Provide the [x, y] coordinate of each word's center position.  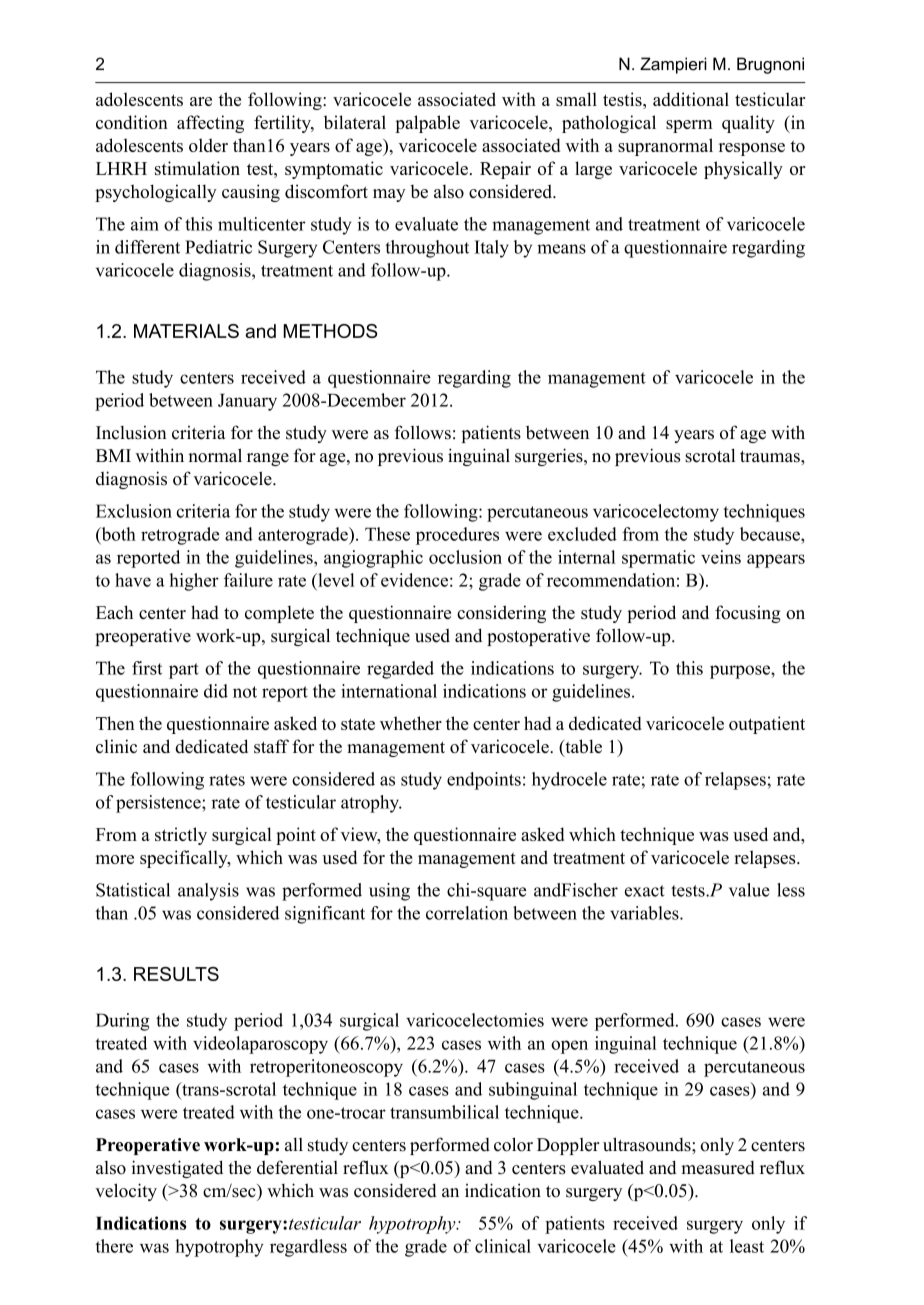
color [513, 1144]
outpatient [767, 725]
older [208, 145]
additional [691, 99]
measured [718, 1168]
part [184, 671]
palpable [427, 124]
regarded [400, 670]
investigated [177, 1169]
